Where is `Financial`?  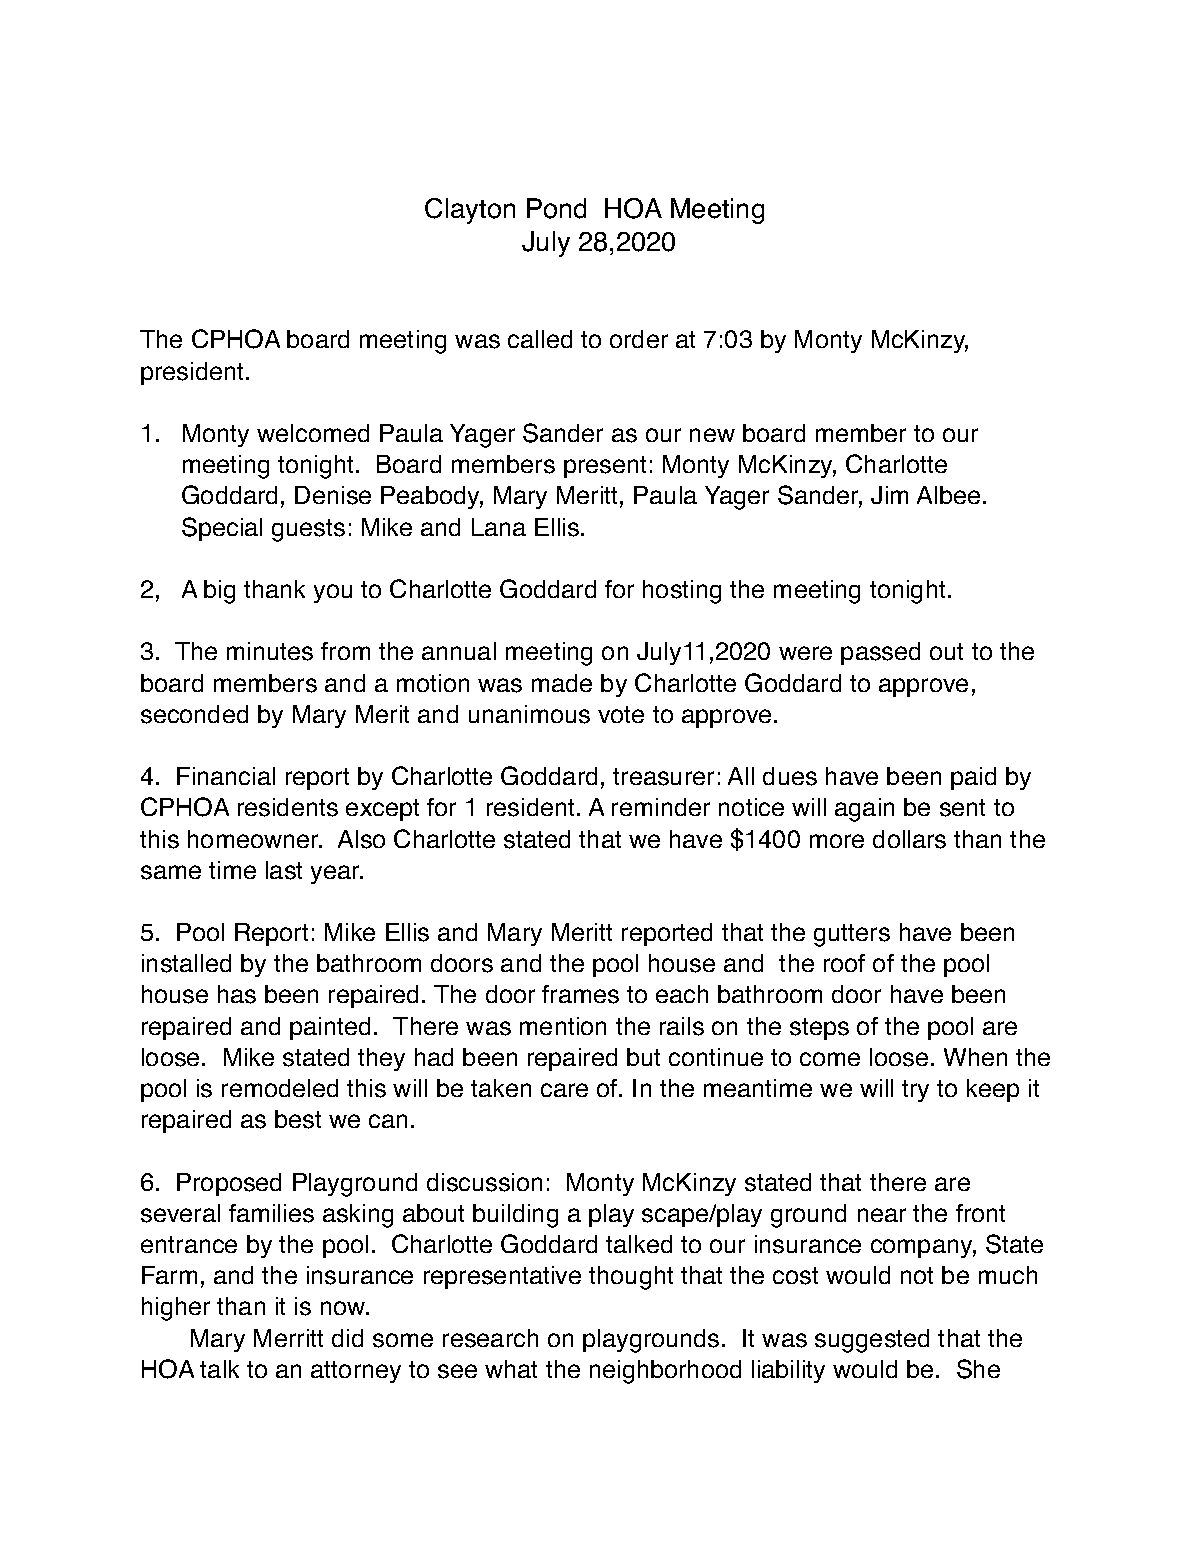 Financial is located at coordinates (226, 776).
